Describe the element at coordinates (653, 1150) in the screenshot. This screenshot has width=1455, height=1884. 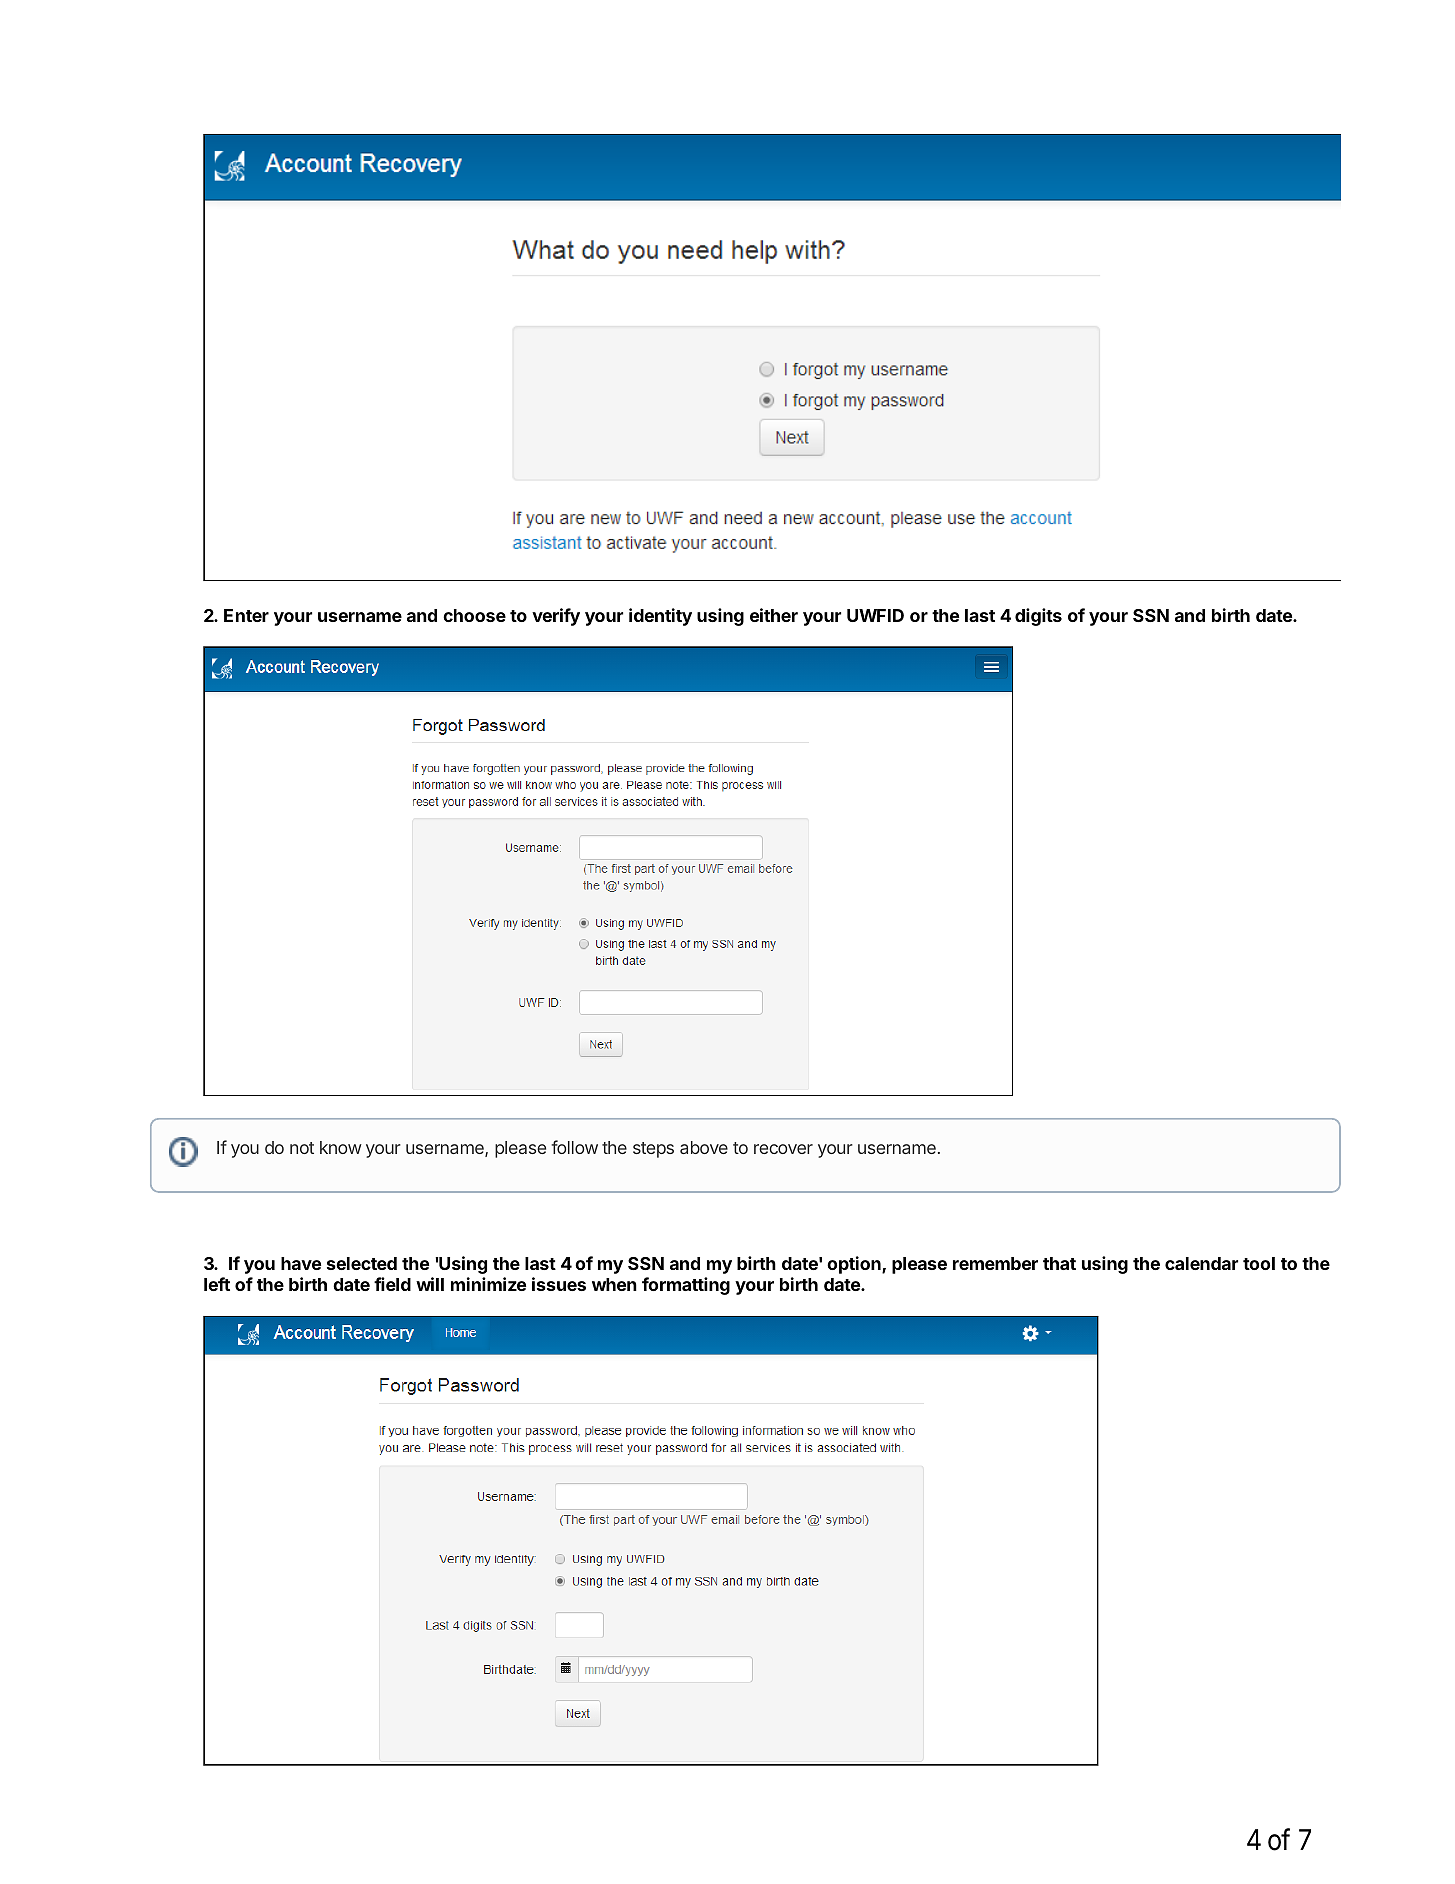
I see `steps` at that location.
